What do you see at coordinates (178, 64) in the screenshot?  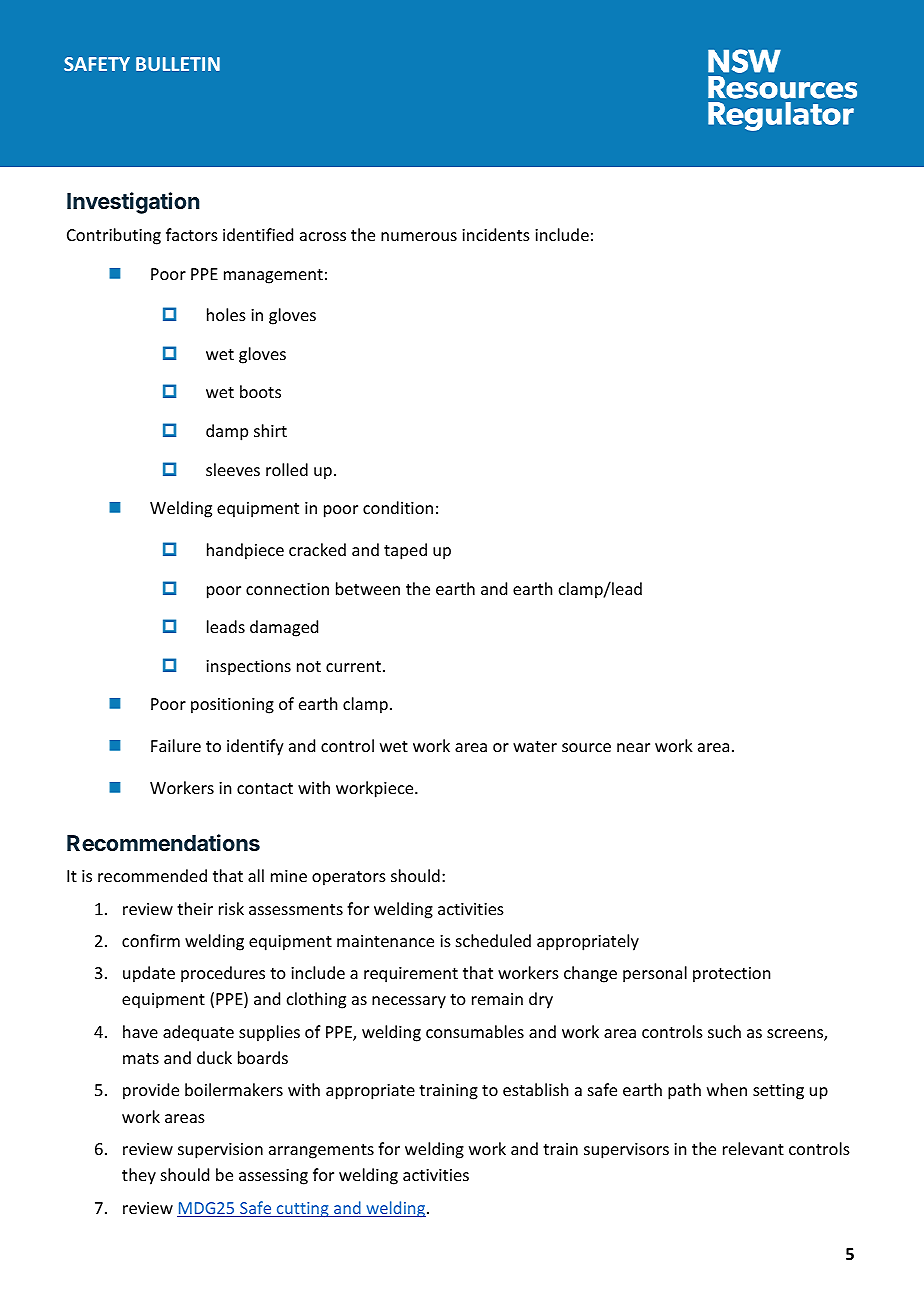 I see `BULLETIN` at bounding box center [178, 64].
